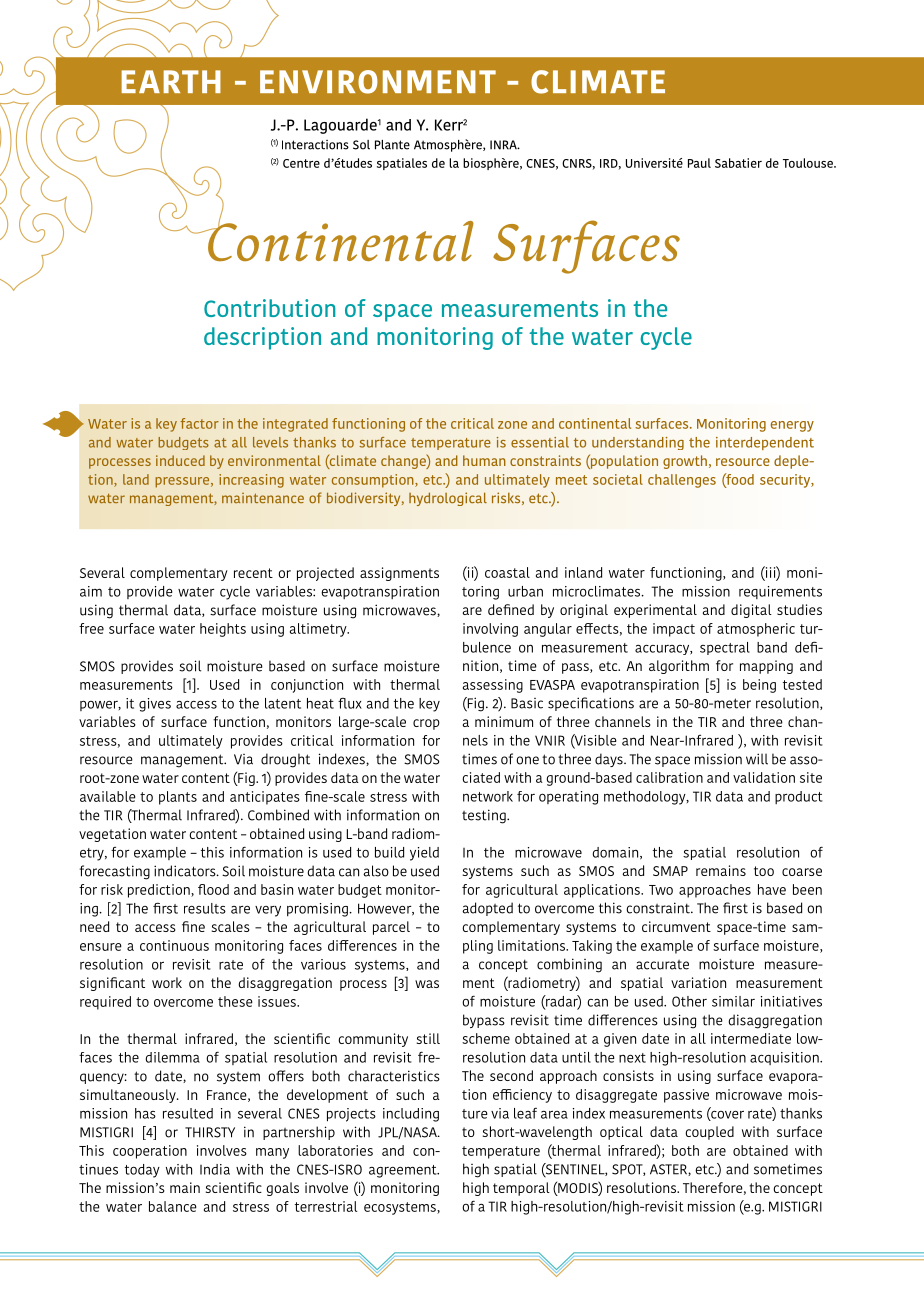  I want to click on spectral, so click(725, 648).
